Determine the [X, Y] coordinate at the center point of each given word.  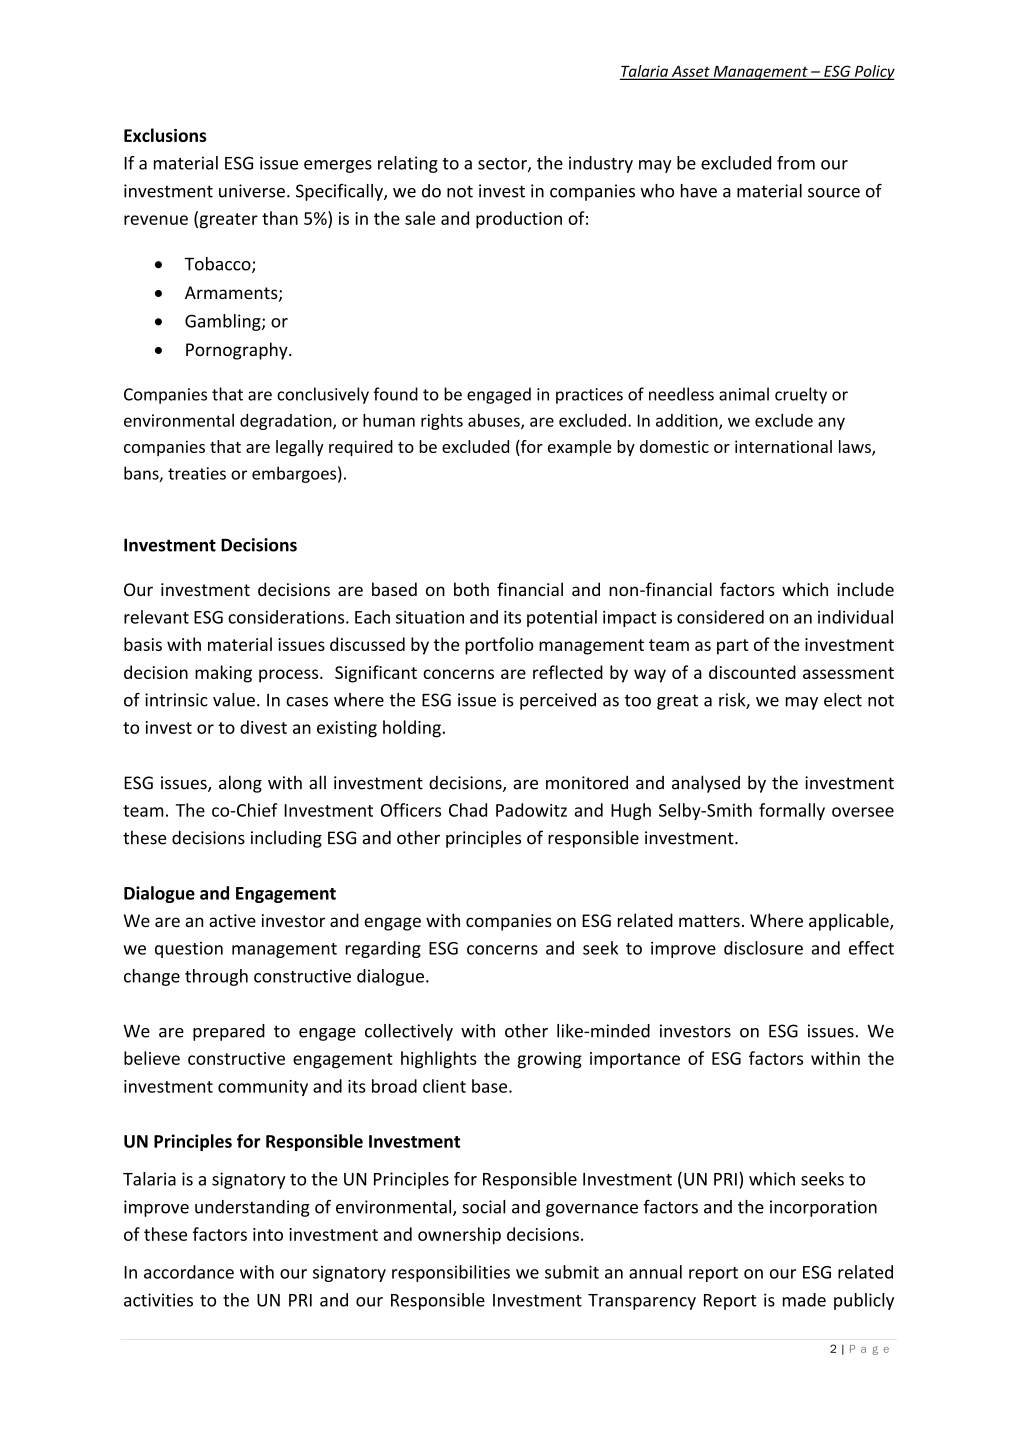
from [796, 163]
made [804, 1300]
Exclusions [165, 135]
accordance [189, 1272]
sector [503, 165]
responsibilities [451, 1273]
